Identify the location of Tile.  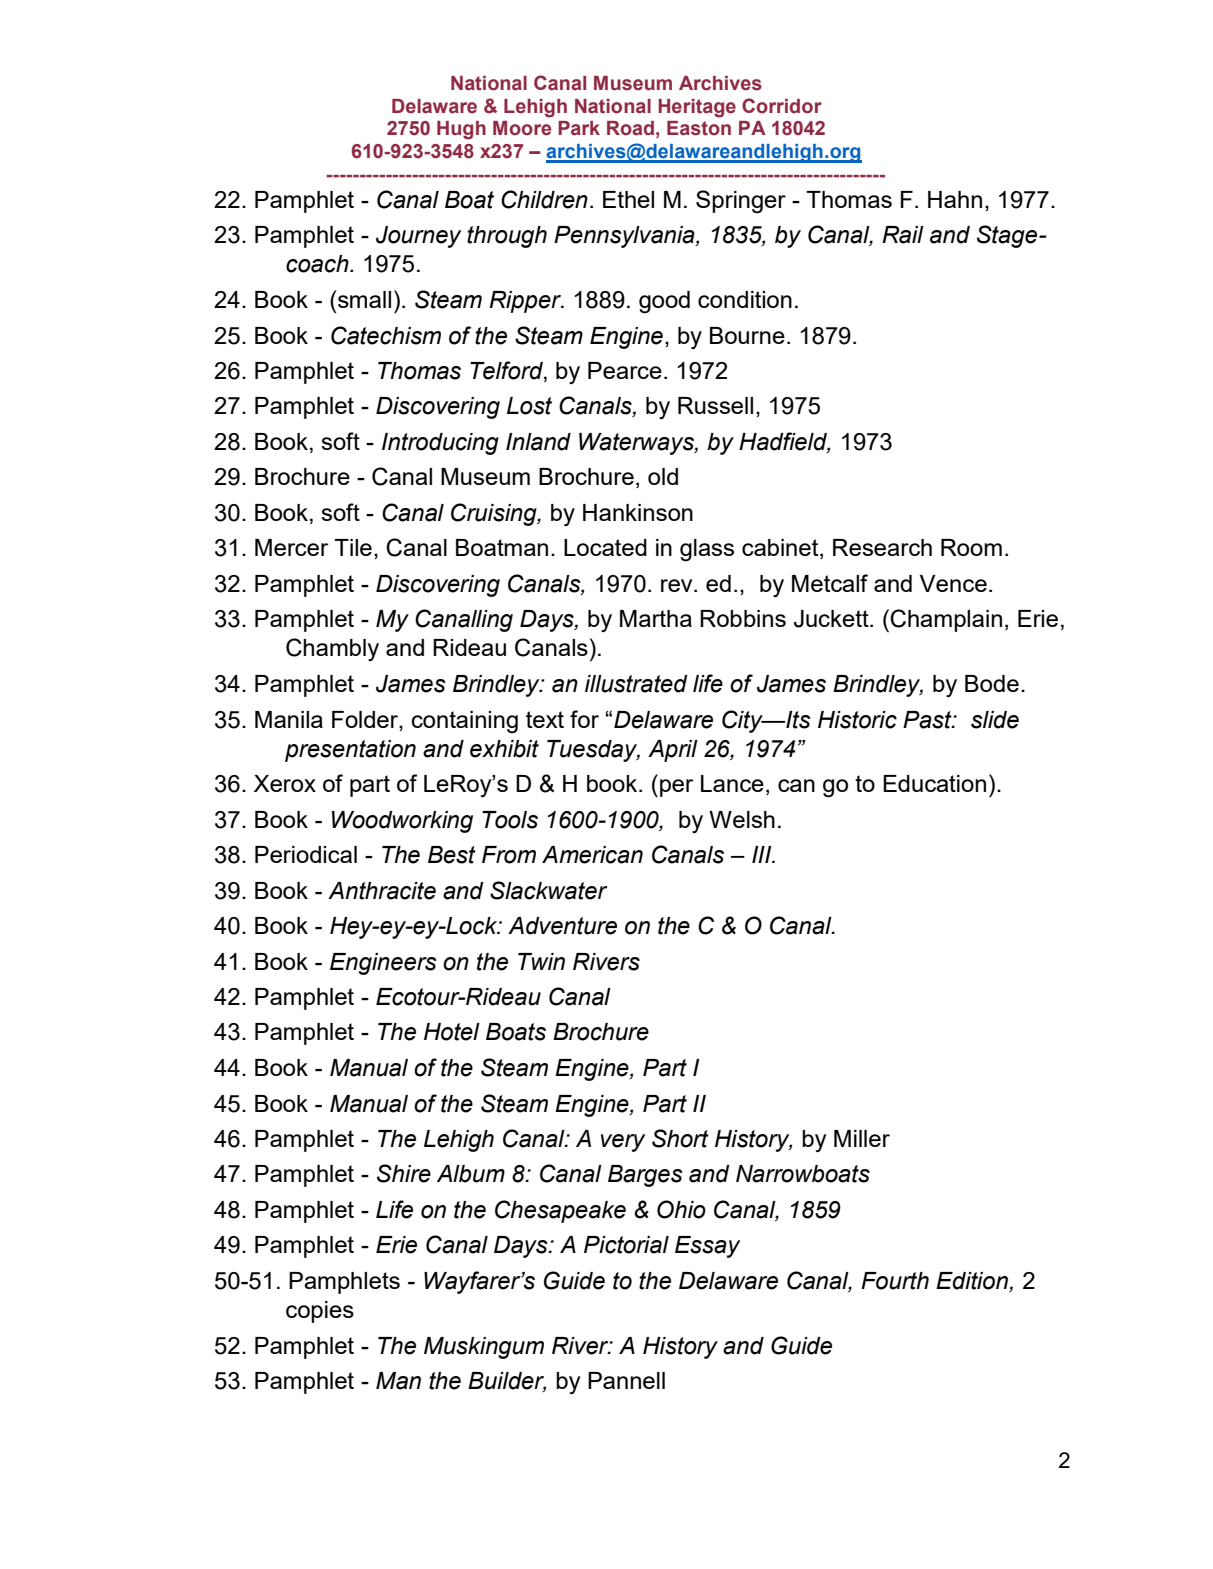
(353, 547).
